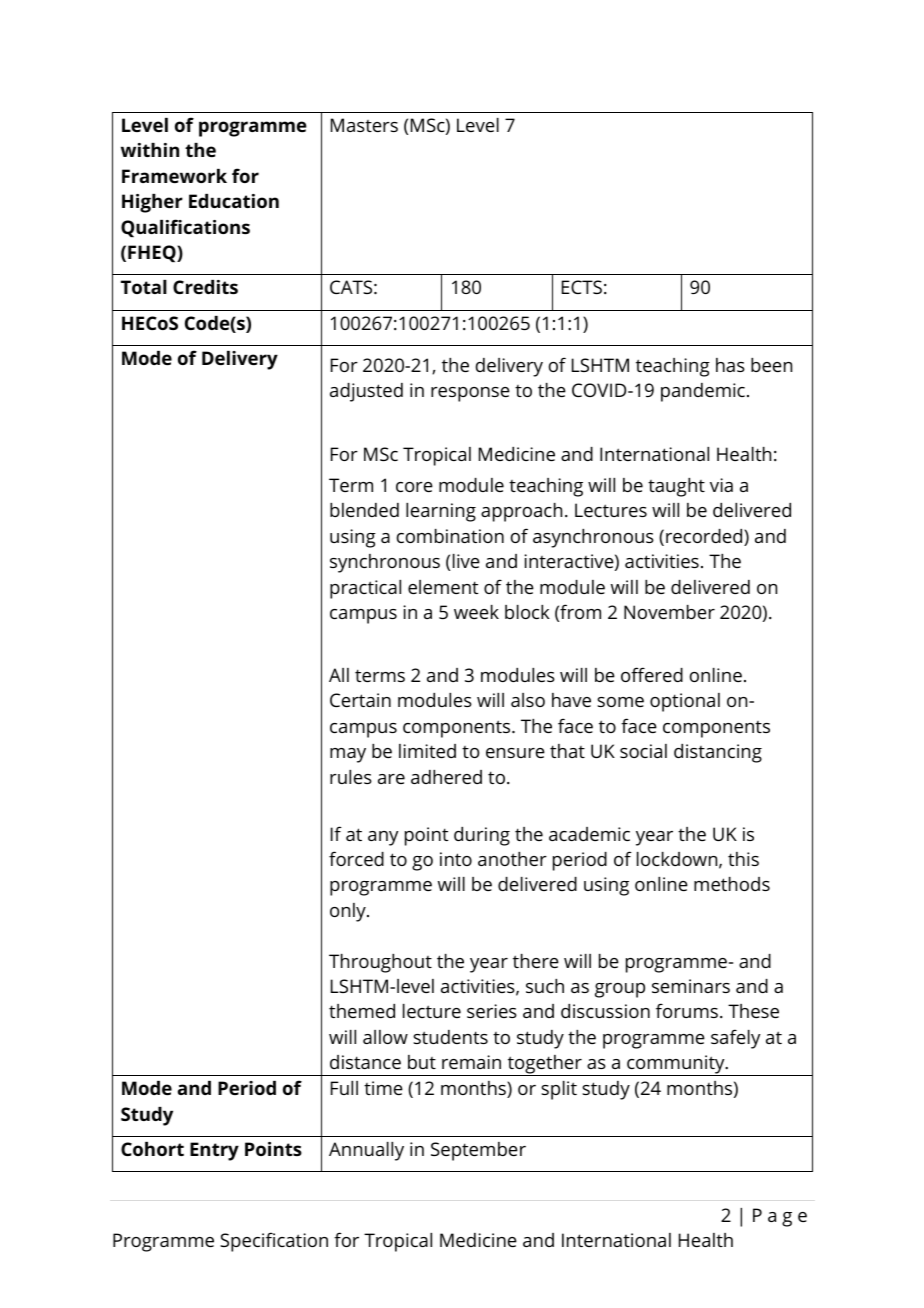 This document has height=1308, width=924. What do you see at coordinates (214, 1151) in the document?
I see `Entry` at bounding box center [214, 1151].
